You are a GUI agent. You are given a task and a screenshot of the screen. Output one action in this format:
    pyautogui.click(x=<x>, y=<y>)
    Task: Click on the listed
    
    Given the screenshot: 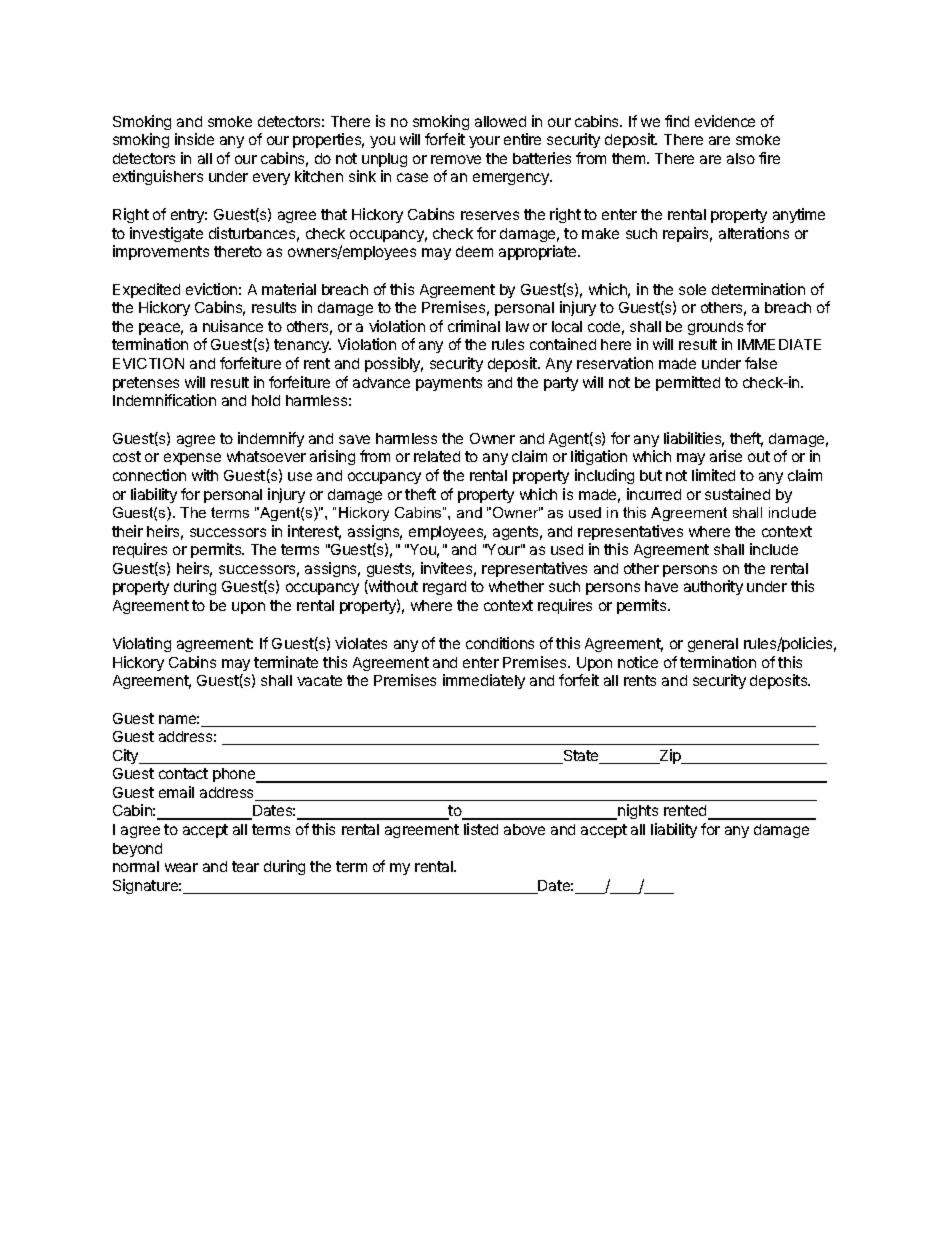 What is the action you would take?
    pyautogui.click(x=481, y=829)
